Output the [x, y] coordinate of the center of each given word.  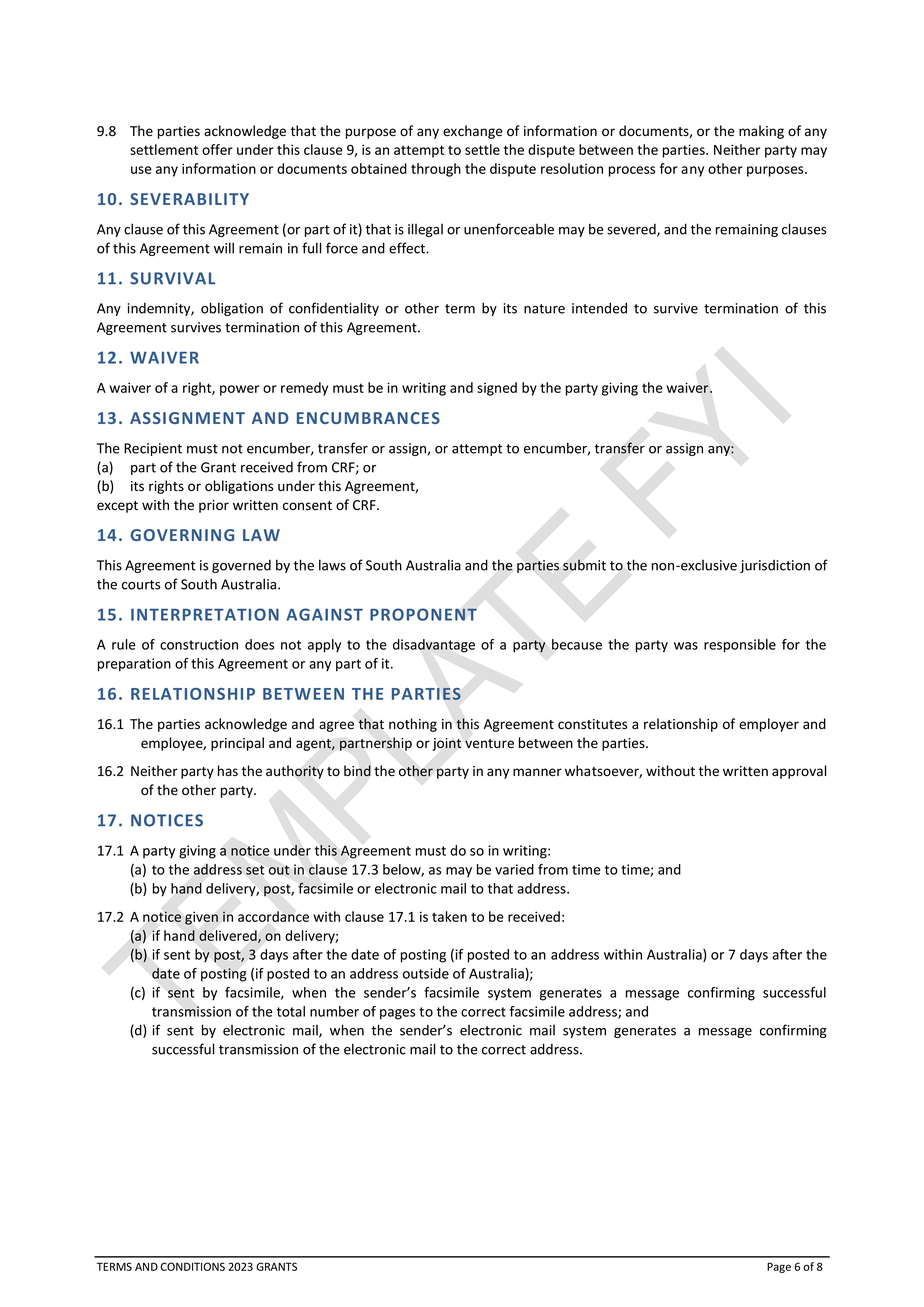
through [436, 170]
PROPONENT [423, 614]
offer [217, 149]
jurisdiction [775, 566]
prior [214, 506]
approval [799, 772]
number [334, 1011]
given [201, 918]
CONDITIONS [193, 1266]
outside [426, 973]
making [761, 132]
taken [449, 916]
